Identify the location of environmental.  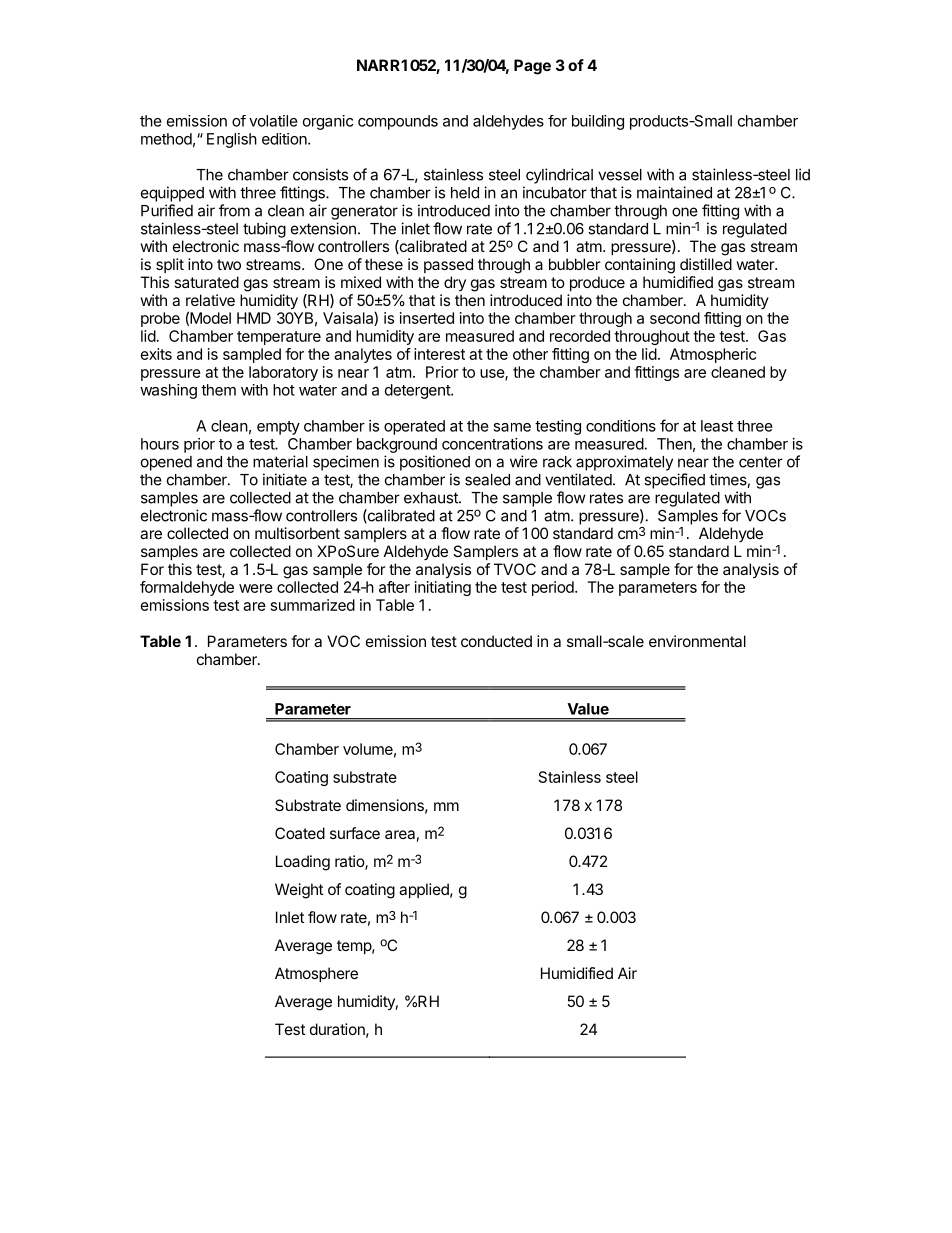
(697, 641).
